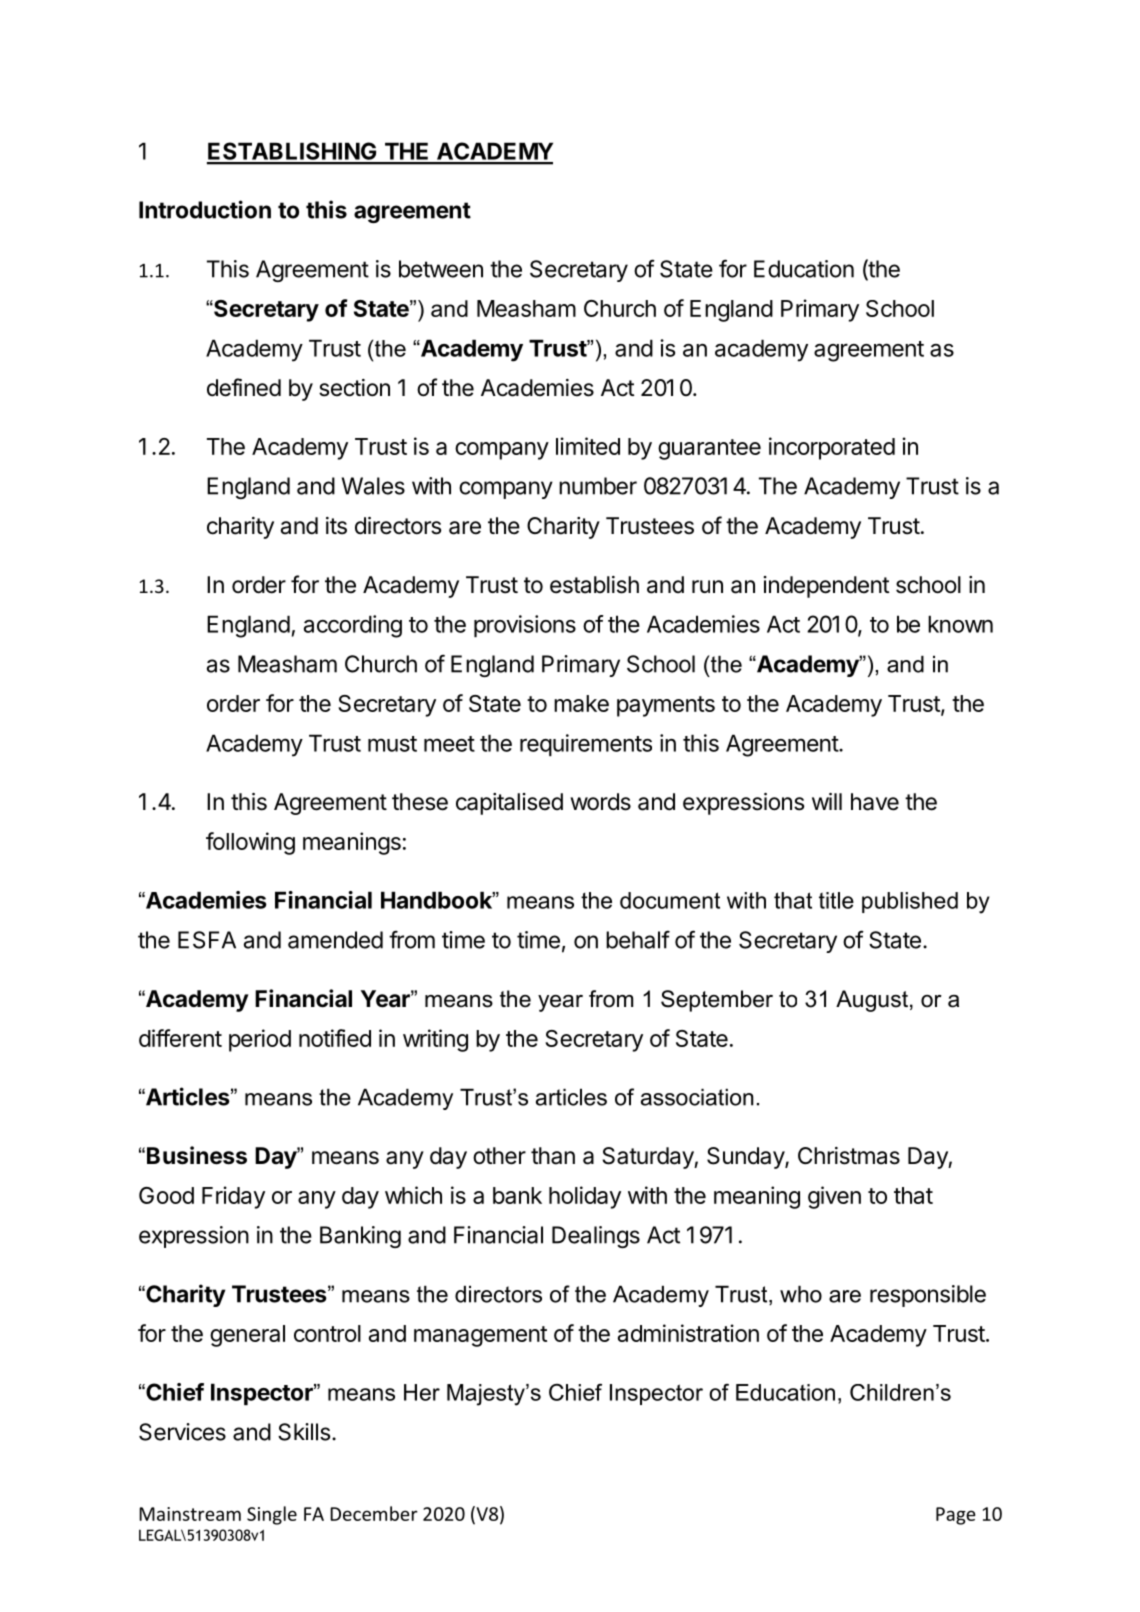  I want to click on Introduction, so click(205, 209).
